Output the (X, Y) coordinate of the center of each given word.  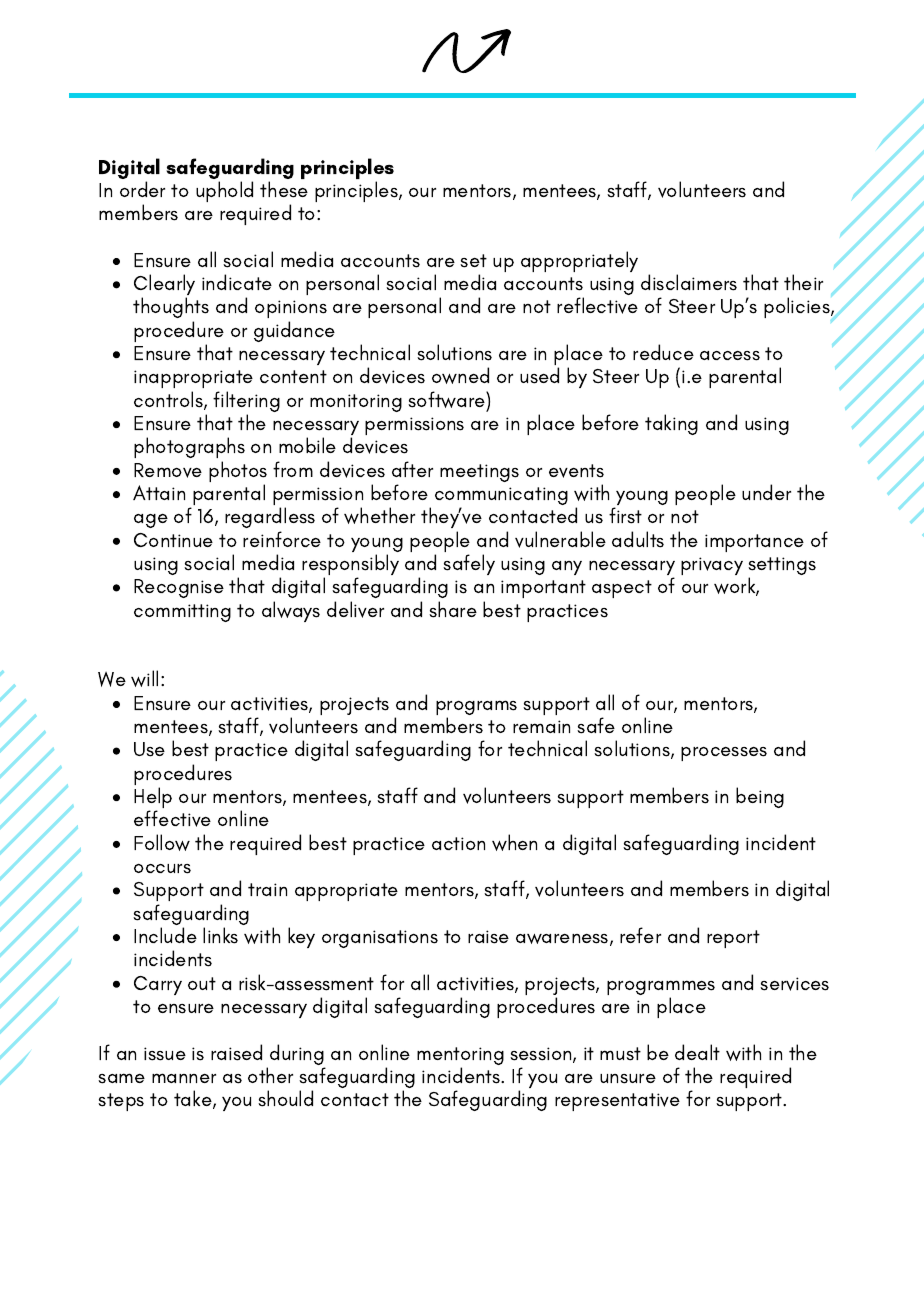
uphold (224, 191)
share (453, 609)
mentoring (460, 1057)
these (284, 189)
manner (184, 1078)
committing (182, 613)
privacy (712, 566)
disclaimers (689, 282)
